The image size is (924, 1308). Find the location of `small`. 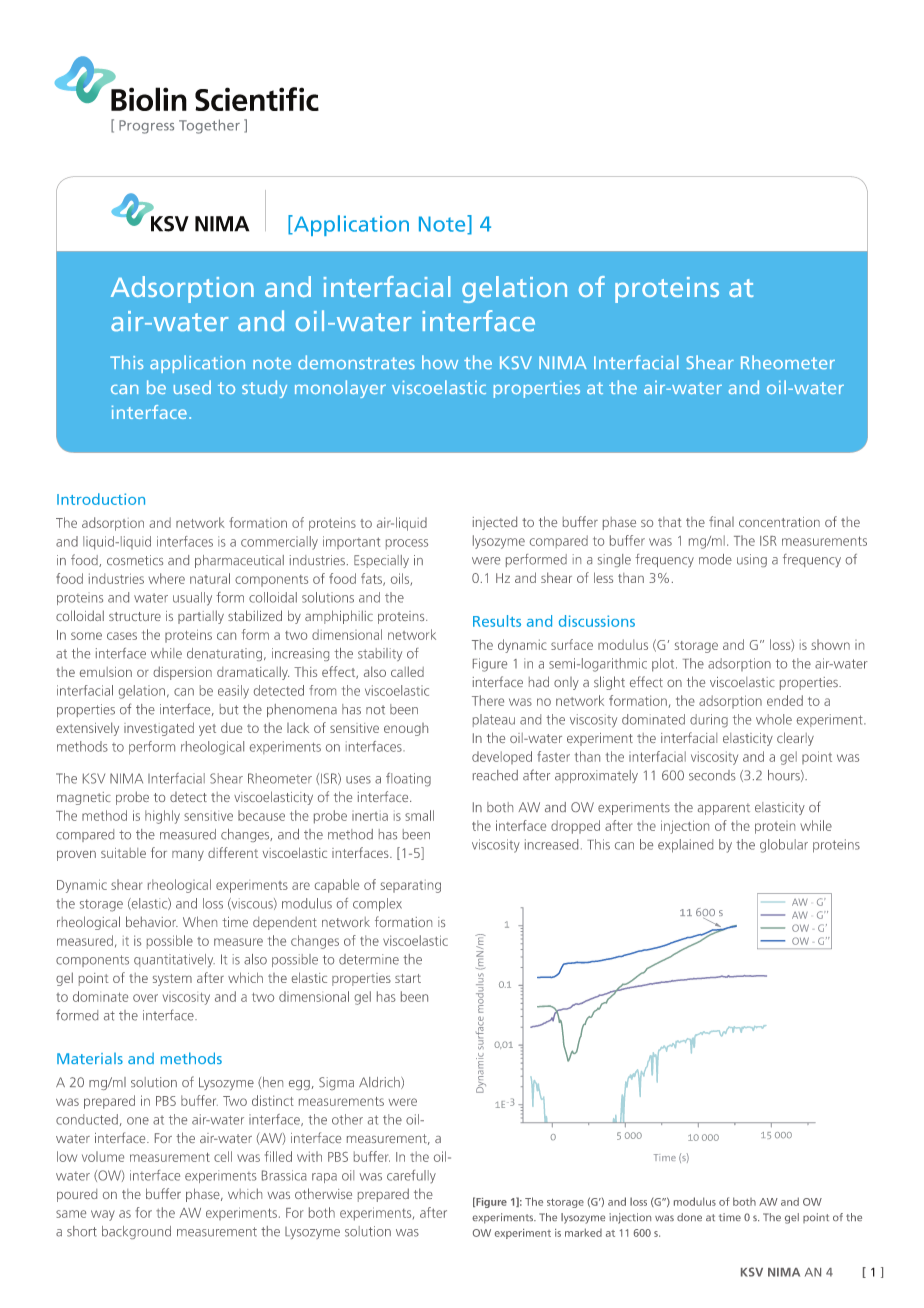

small is located at coordinates (419, 815).
